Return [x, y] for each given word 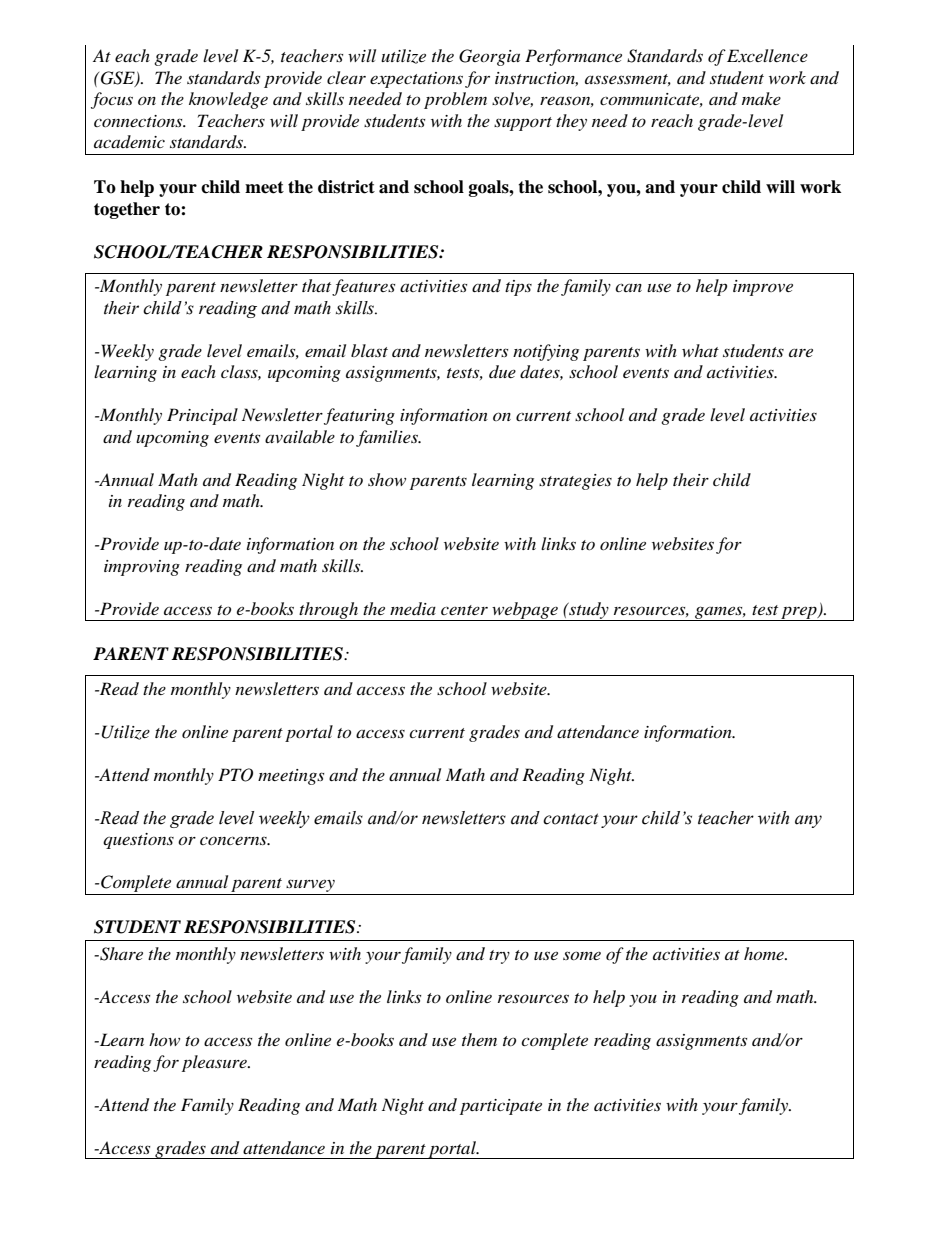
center [464, 610]
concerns [234, 840]
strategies [575, 482]
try [499, 957]
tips [518, 288]
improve [763, 288]
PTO [235, 775]
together [127, 210]
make [761, 98]
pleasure [215, 1063]
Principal [202, 416]
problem [455, 100]
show [387, 479]
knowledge [228, 100]
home [765, 953]
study [589, 611]
